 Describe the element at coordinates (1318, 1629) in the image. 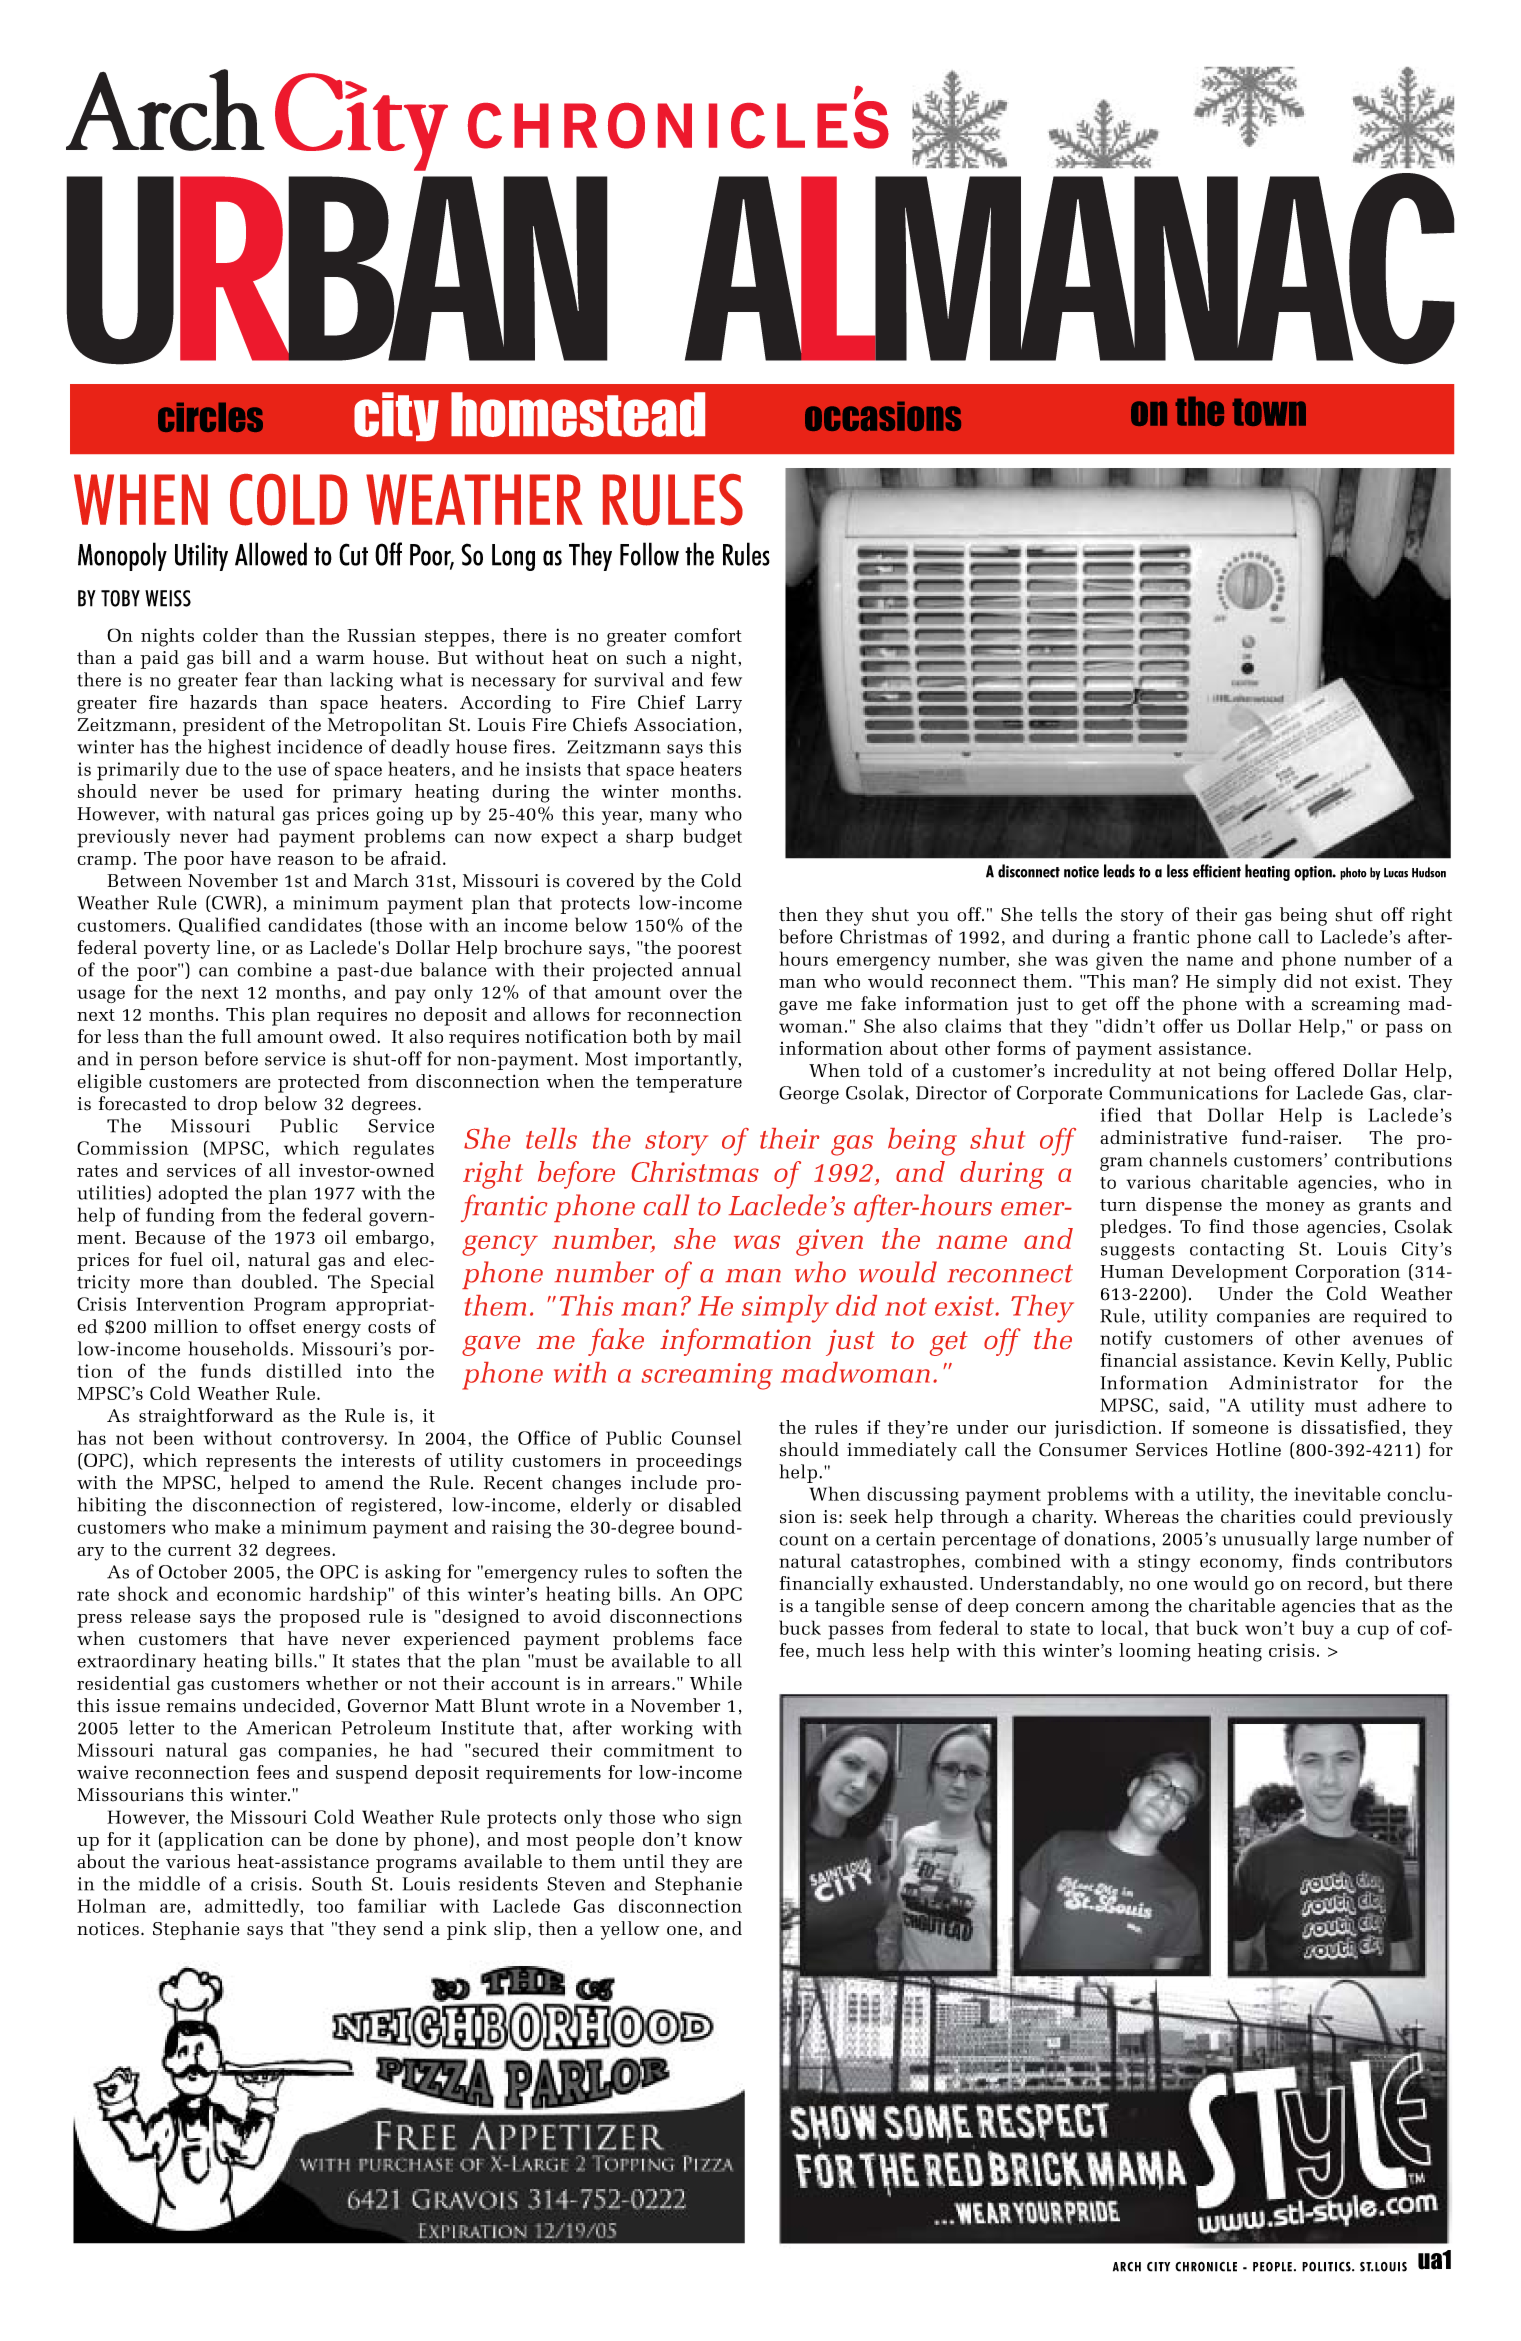

I see `buy` at that location.
